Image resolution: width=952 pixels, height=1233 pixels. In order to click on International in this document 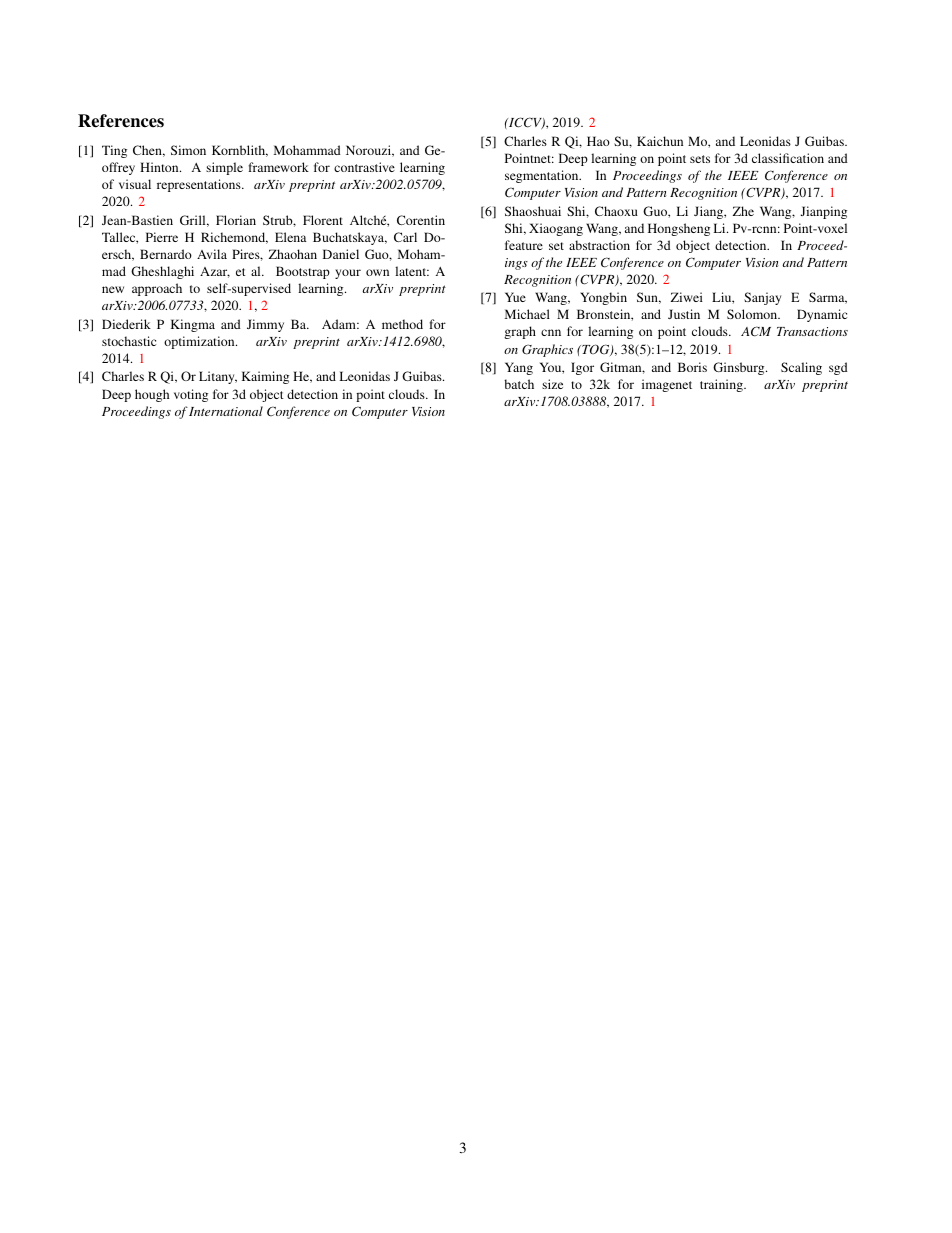, I will do `click(226, 411)`.
